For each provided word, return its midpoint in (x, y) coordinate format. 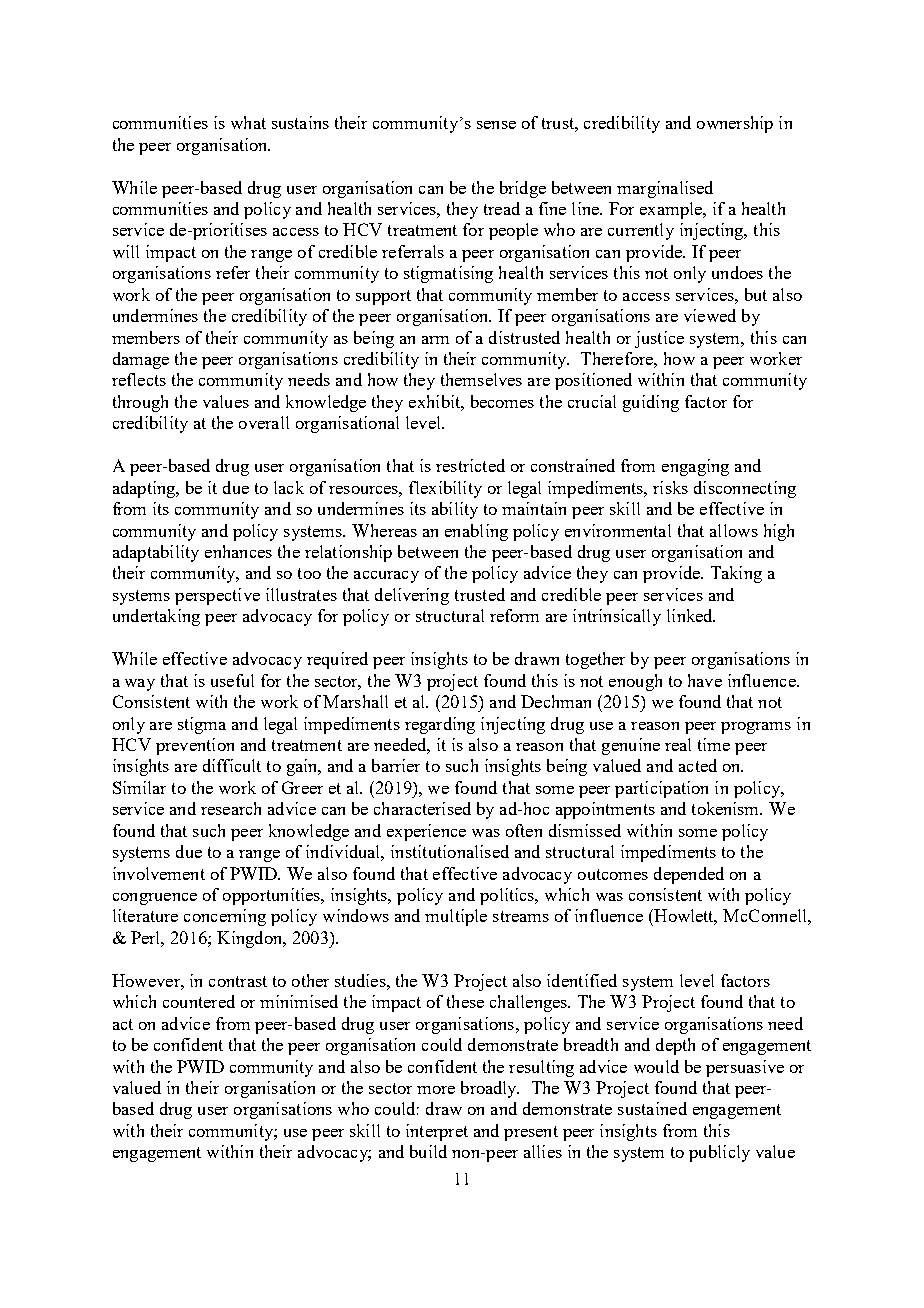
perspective (217, 596)
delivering (412, 596)
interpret (437, 1132)
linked (691, 615)
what (248, 122)
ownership (735, 124)
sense (496, 125)
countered (199, 1001)
